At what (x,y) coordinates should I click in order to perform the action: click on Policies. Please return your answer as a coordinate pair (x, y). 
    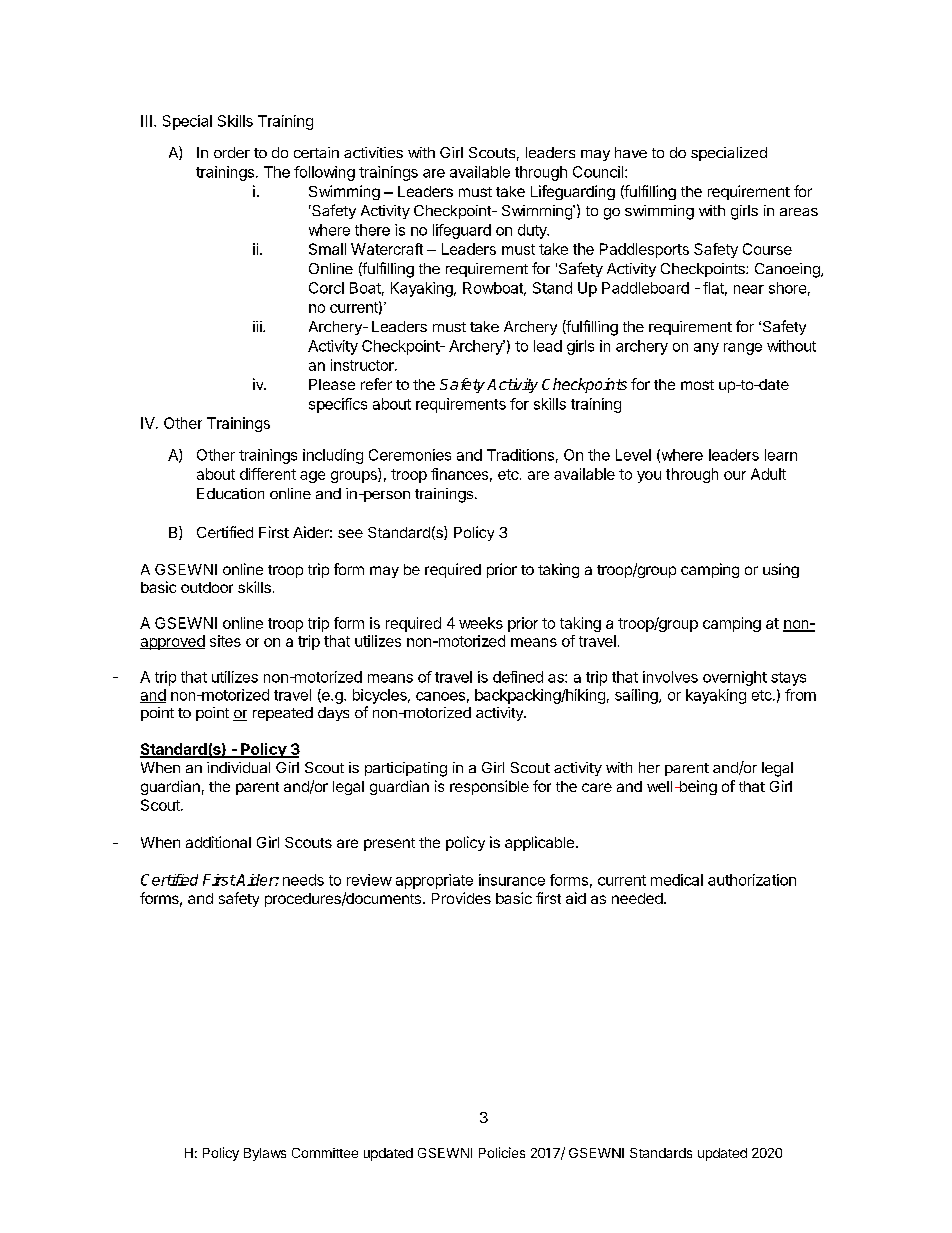
    Looking at the image, I should click on (502, 1152).
